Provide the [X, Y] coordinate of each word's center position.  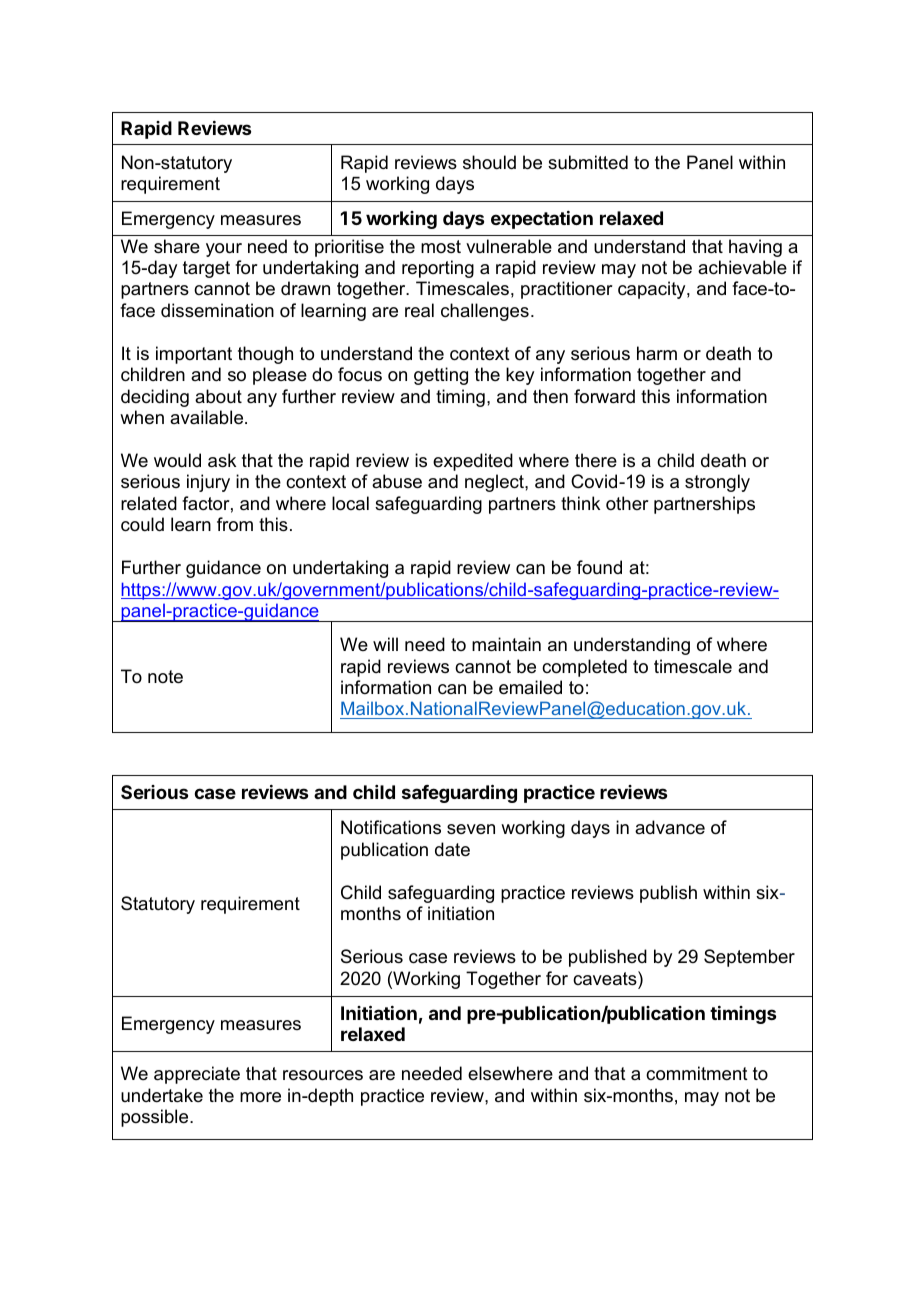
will [385, 644]
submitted [588, 162]
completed [584, 668]
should [489, 162]
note [165, 677]
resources [323, 1075]
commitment [697, 1073]
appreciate [197, 1075]
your [224, 250]
